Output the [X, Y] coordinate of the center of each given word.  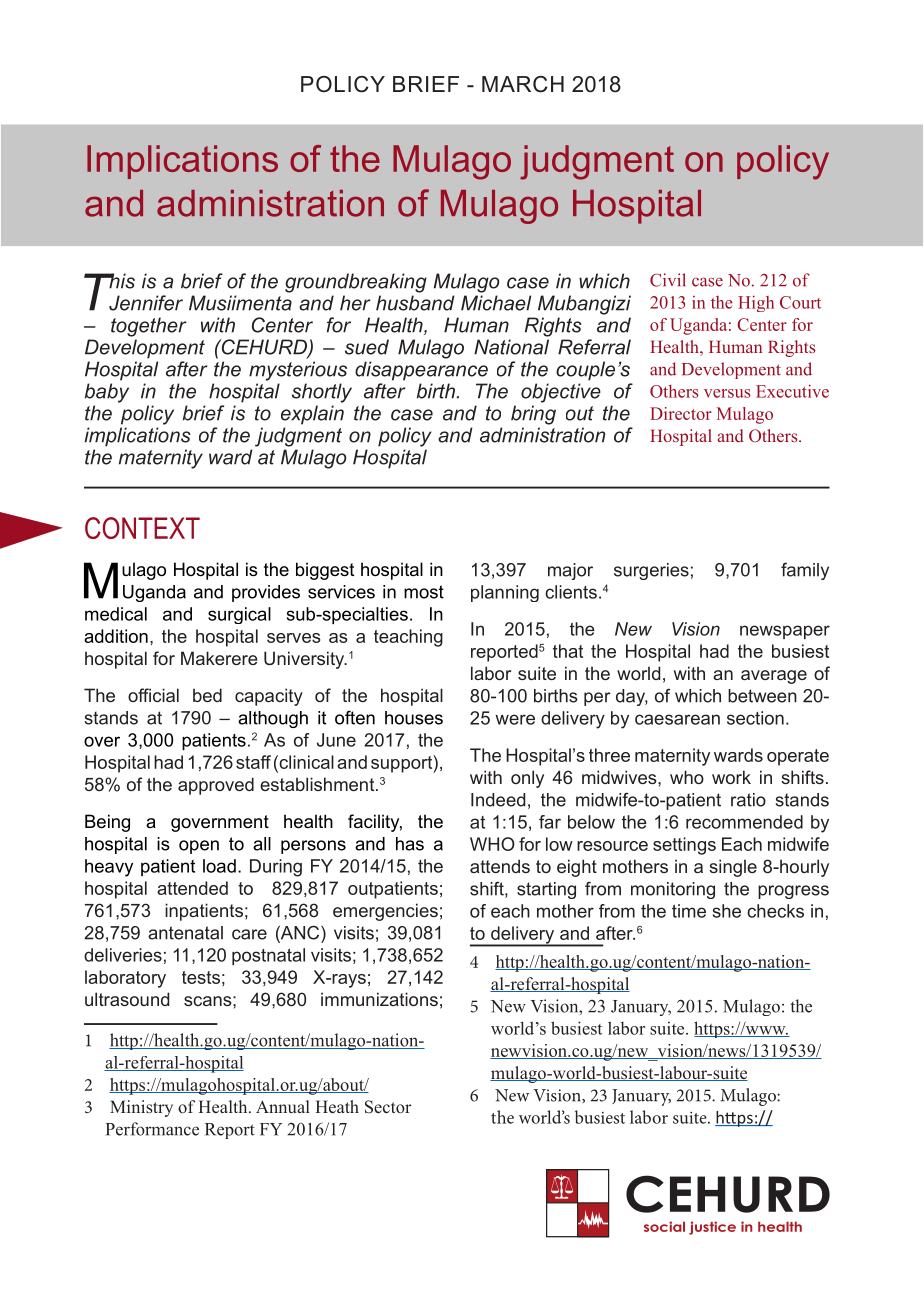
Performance [152, 1129]
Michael [496, 303]
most [424, 592]
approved [216, 786]
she [727, 911]
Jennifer [146, 303]
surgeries [651, 571]
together [149, 327]
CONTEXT [142, 528]
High [756, 303]
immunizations [379, 999]
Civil [667, 280]
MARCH [523, 84]
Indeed [498, 800]
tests [201, 977]
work [731, 777]
